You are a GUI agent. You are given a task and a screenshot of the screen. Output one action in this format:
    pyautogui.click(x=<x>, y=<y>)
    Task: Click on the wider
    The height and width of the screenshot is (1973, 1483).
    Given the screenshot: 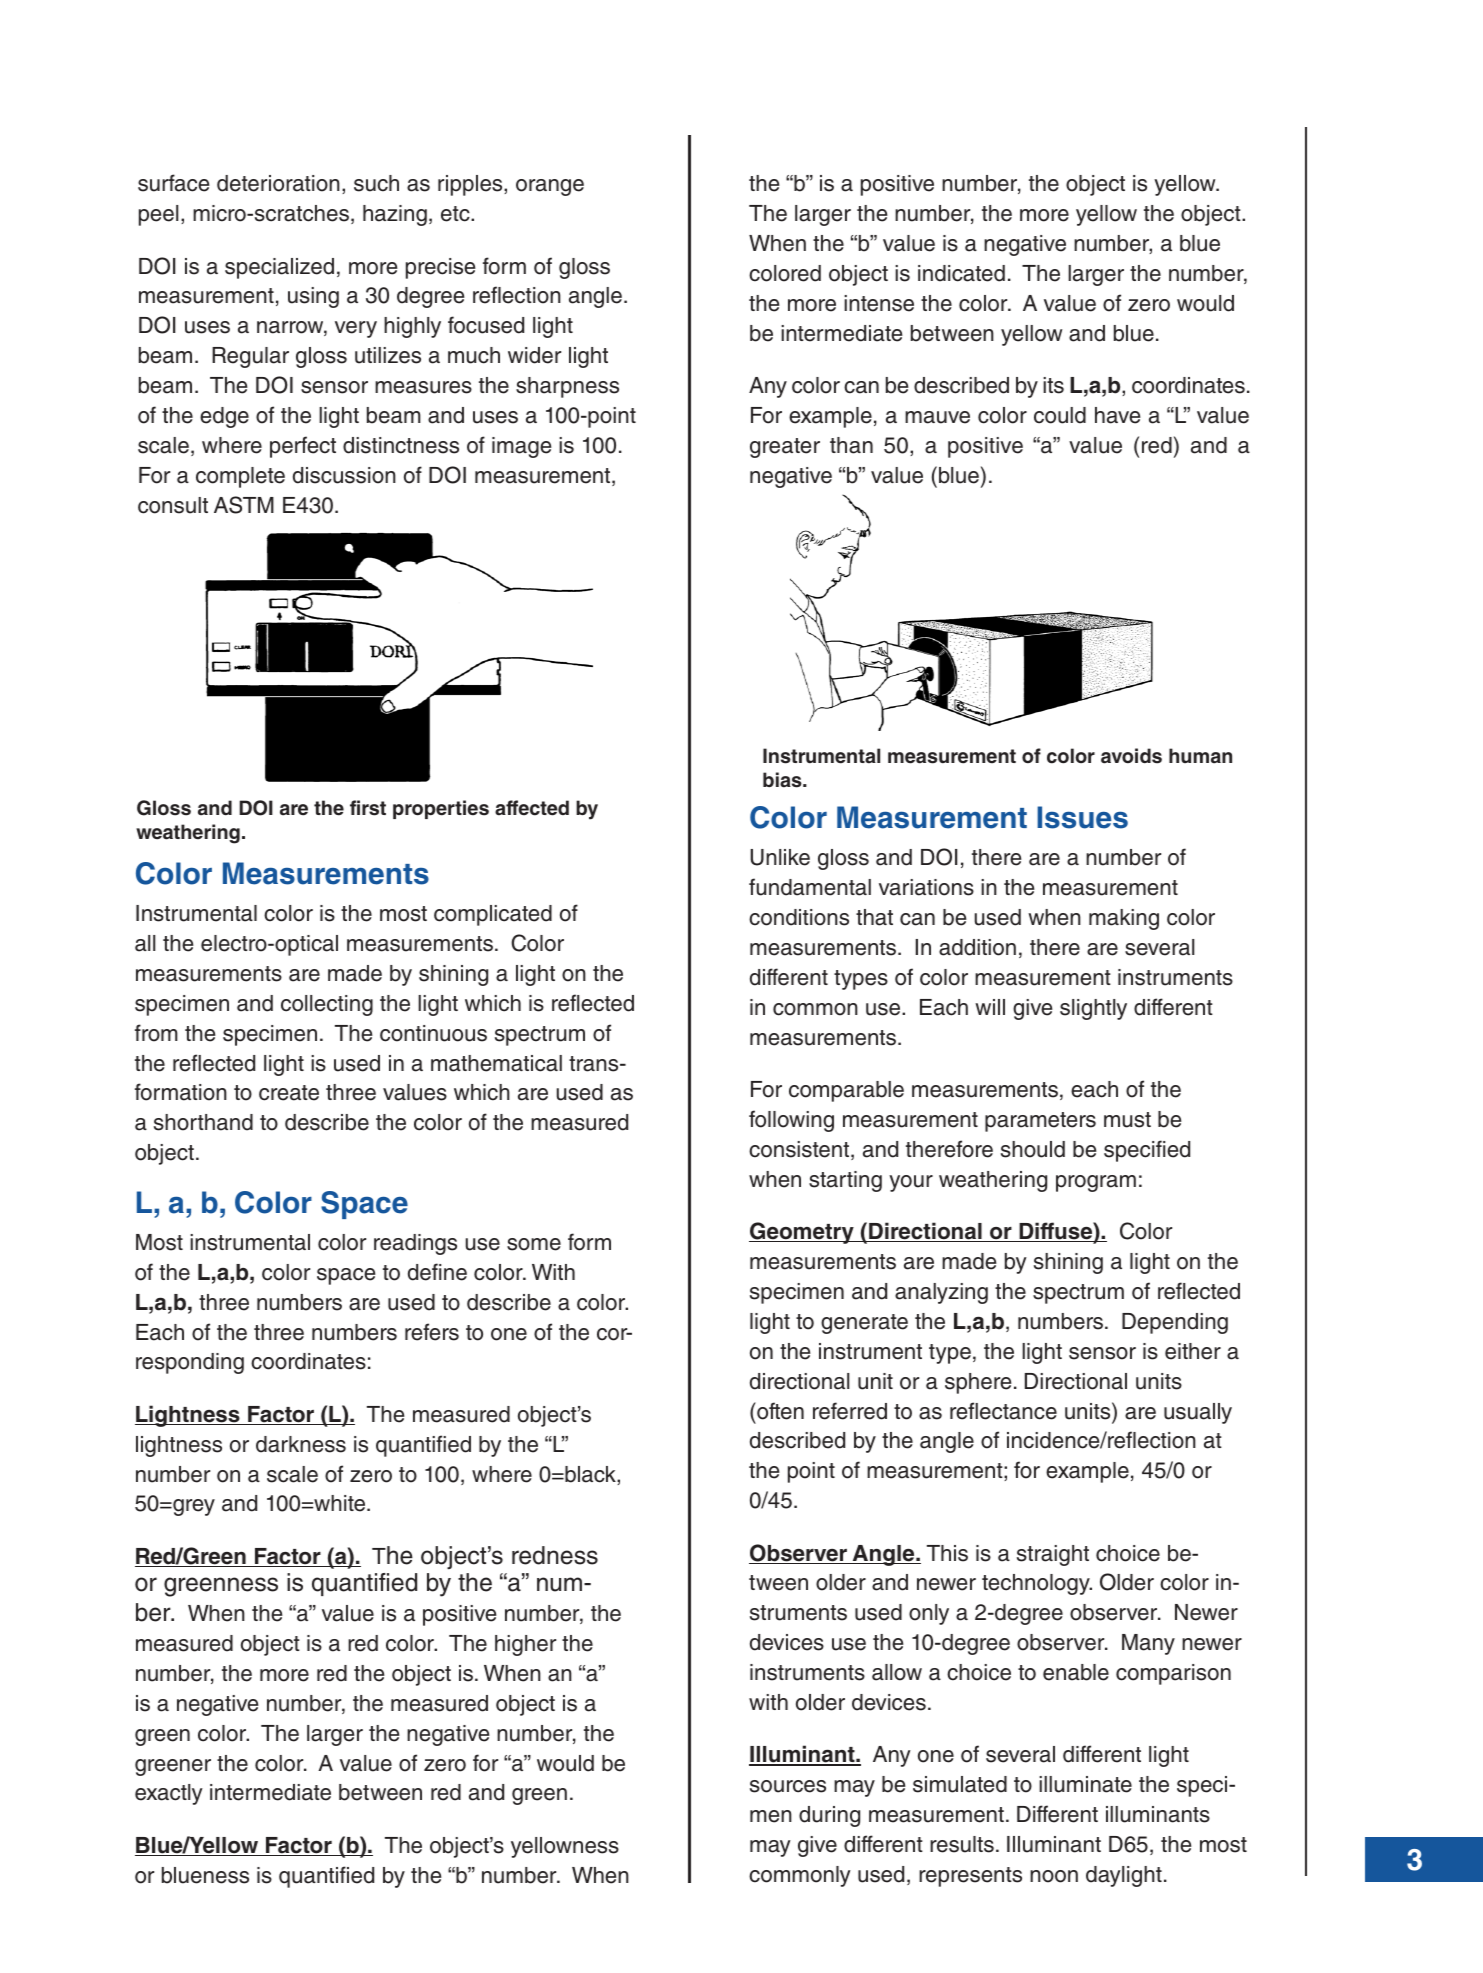 What is the action you would take?
    pyautogui.click(x=534, y=355)
